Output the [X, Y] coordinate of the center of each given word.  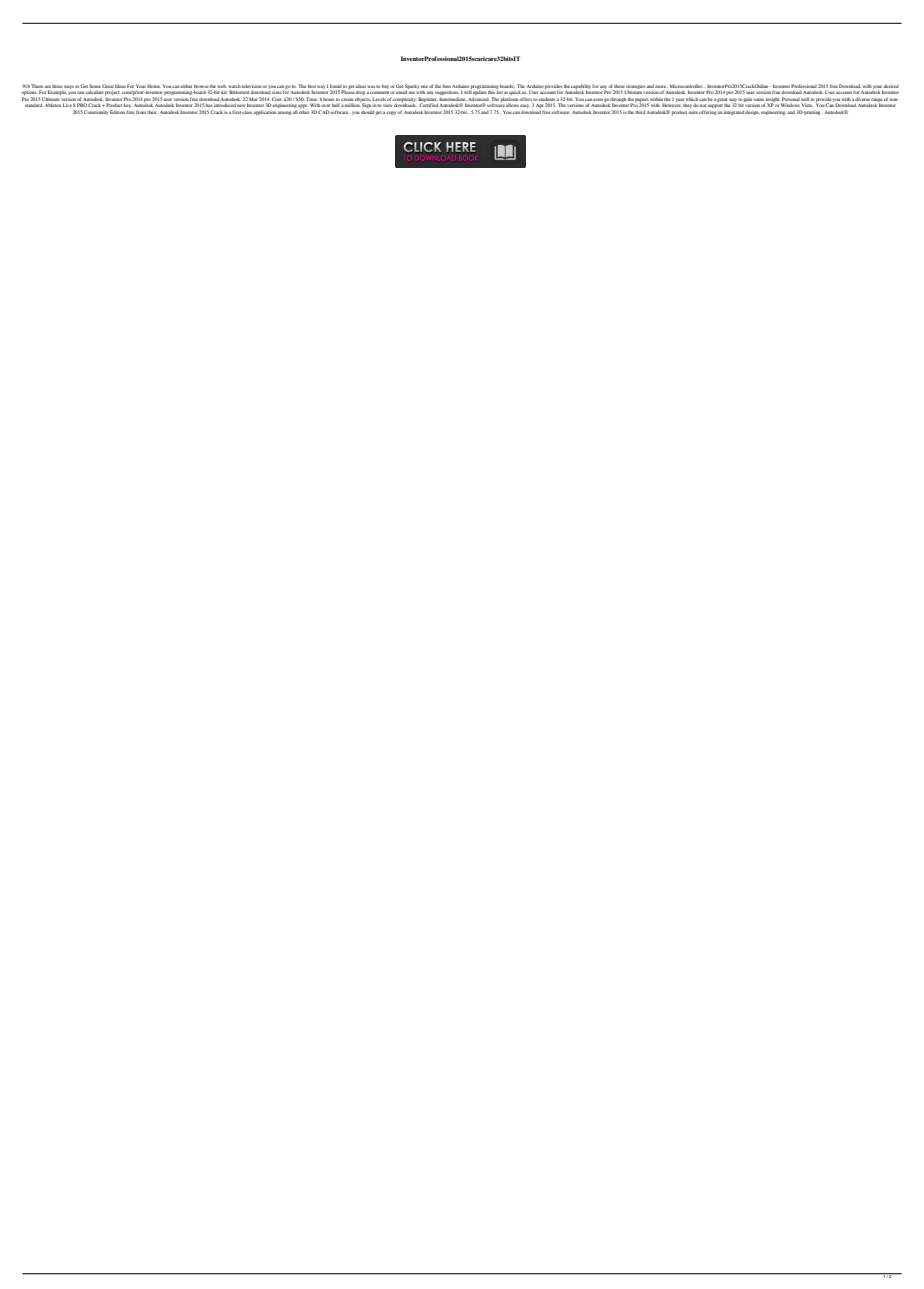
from [141, 112]
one [424, 86]
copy [392, 113]
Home [154, 86]
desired [891, 86]
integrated [734, 112]
